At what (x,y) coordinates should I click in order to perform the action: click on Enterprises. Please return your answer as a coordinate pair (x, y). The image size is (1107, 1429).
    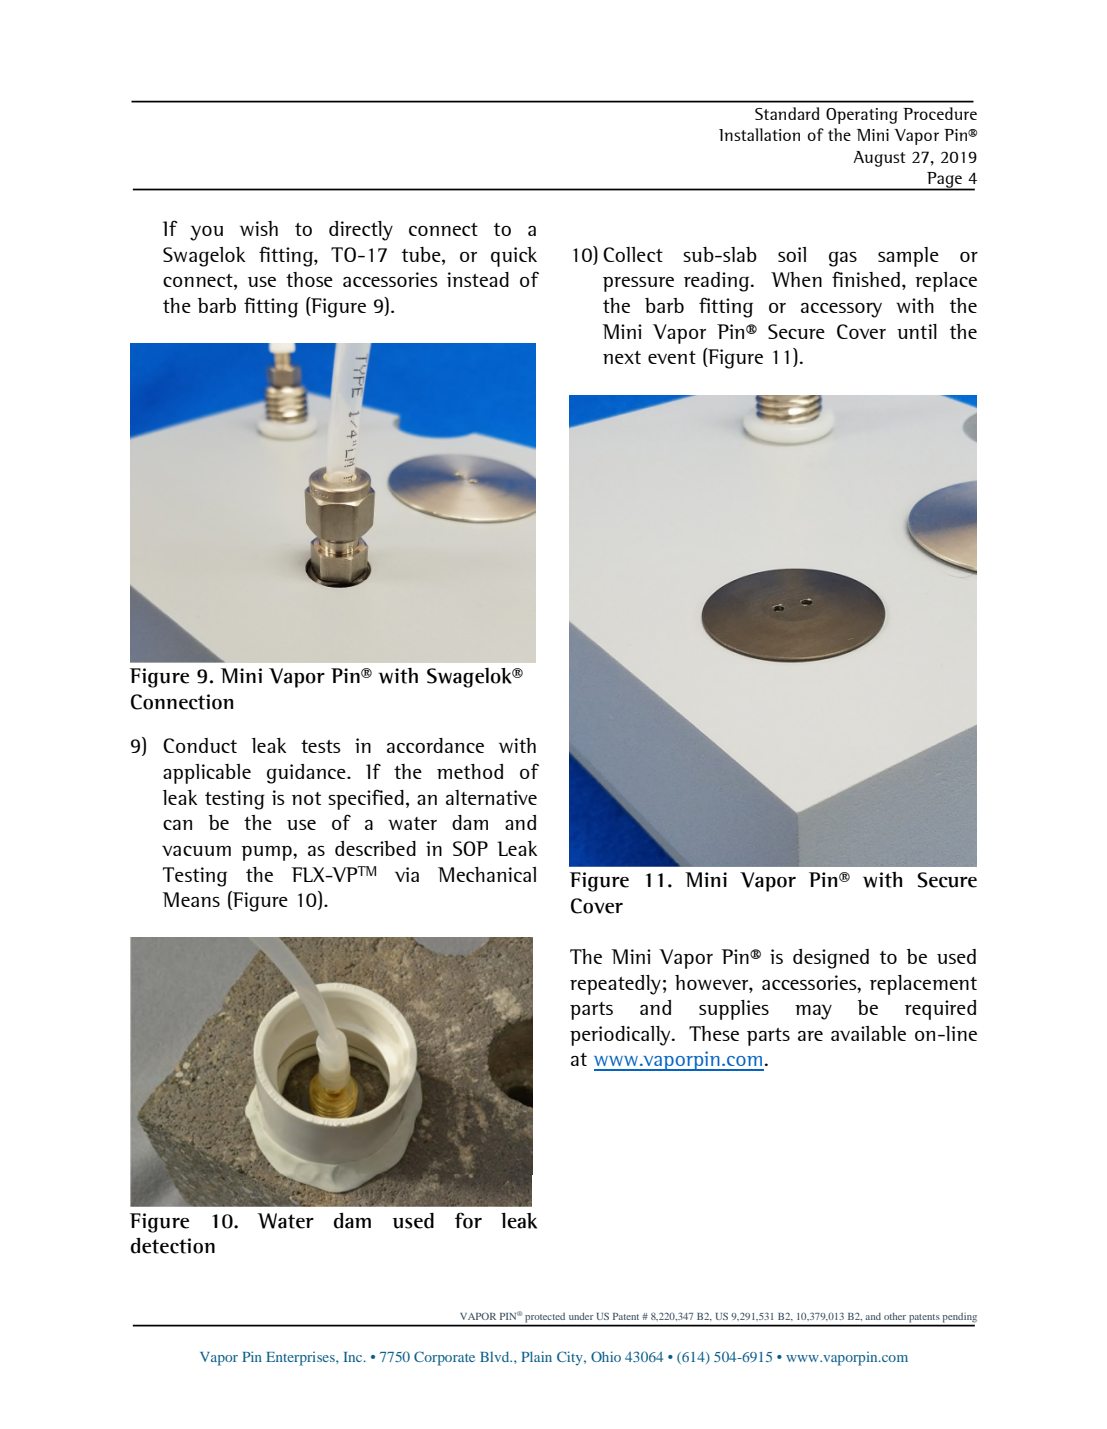
    Looking at the image, I should click on (301, 1359).
